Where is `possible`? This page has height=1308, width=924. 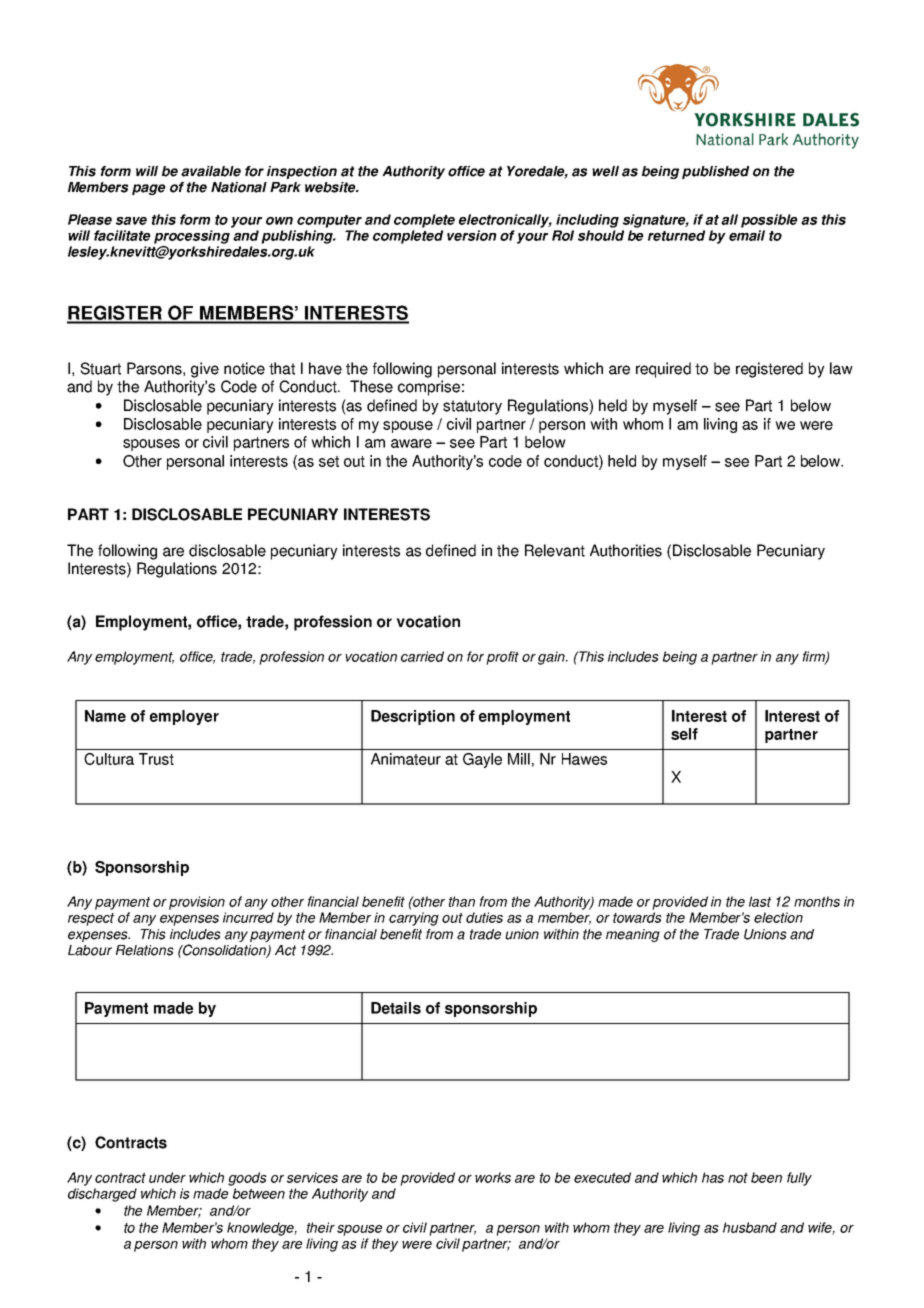
possible is located at coordinates (769, 221).
